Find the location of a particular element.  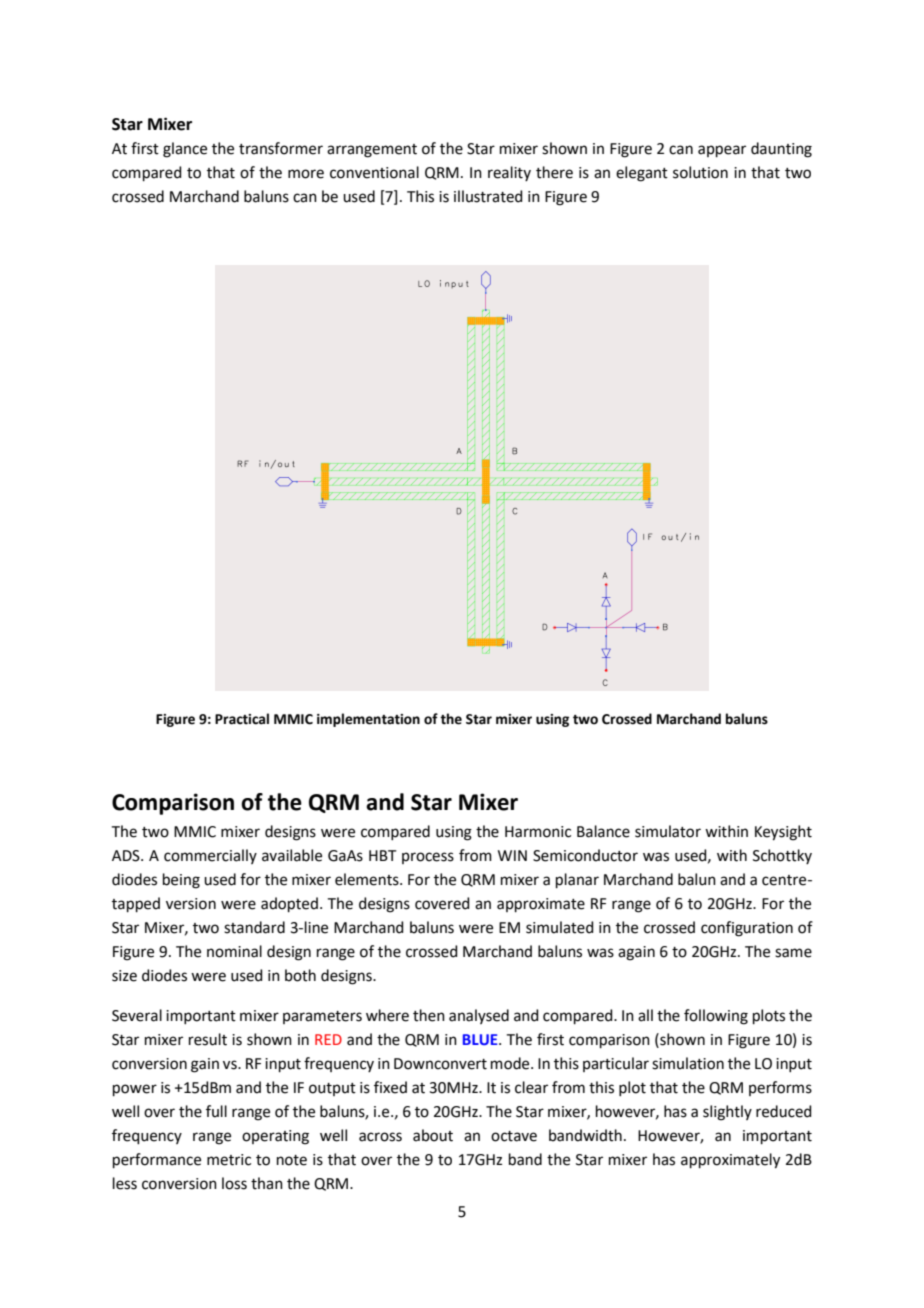

illustrated is located at coordinates (488, 196).
